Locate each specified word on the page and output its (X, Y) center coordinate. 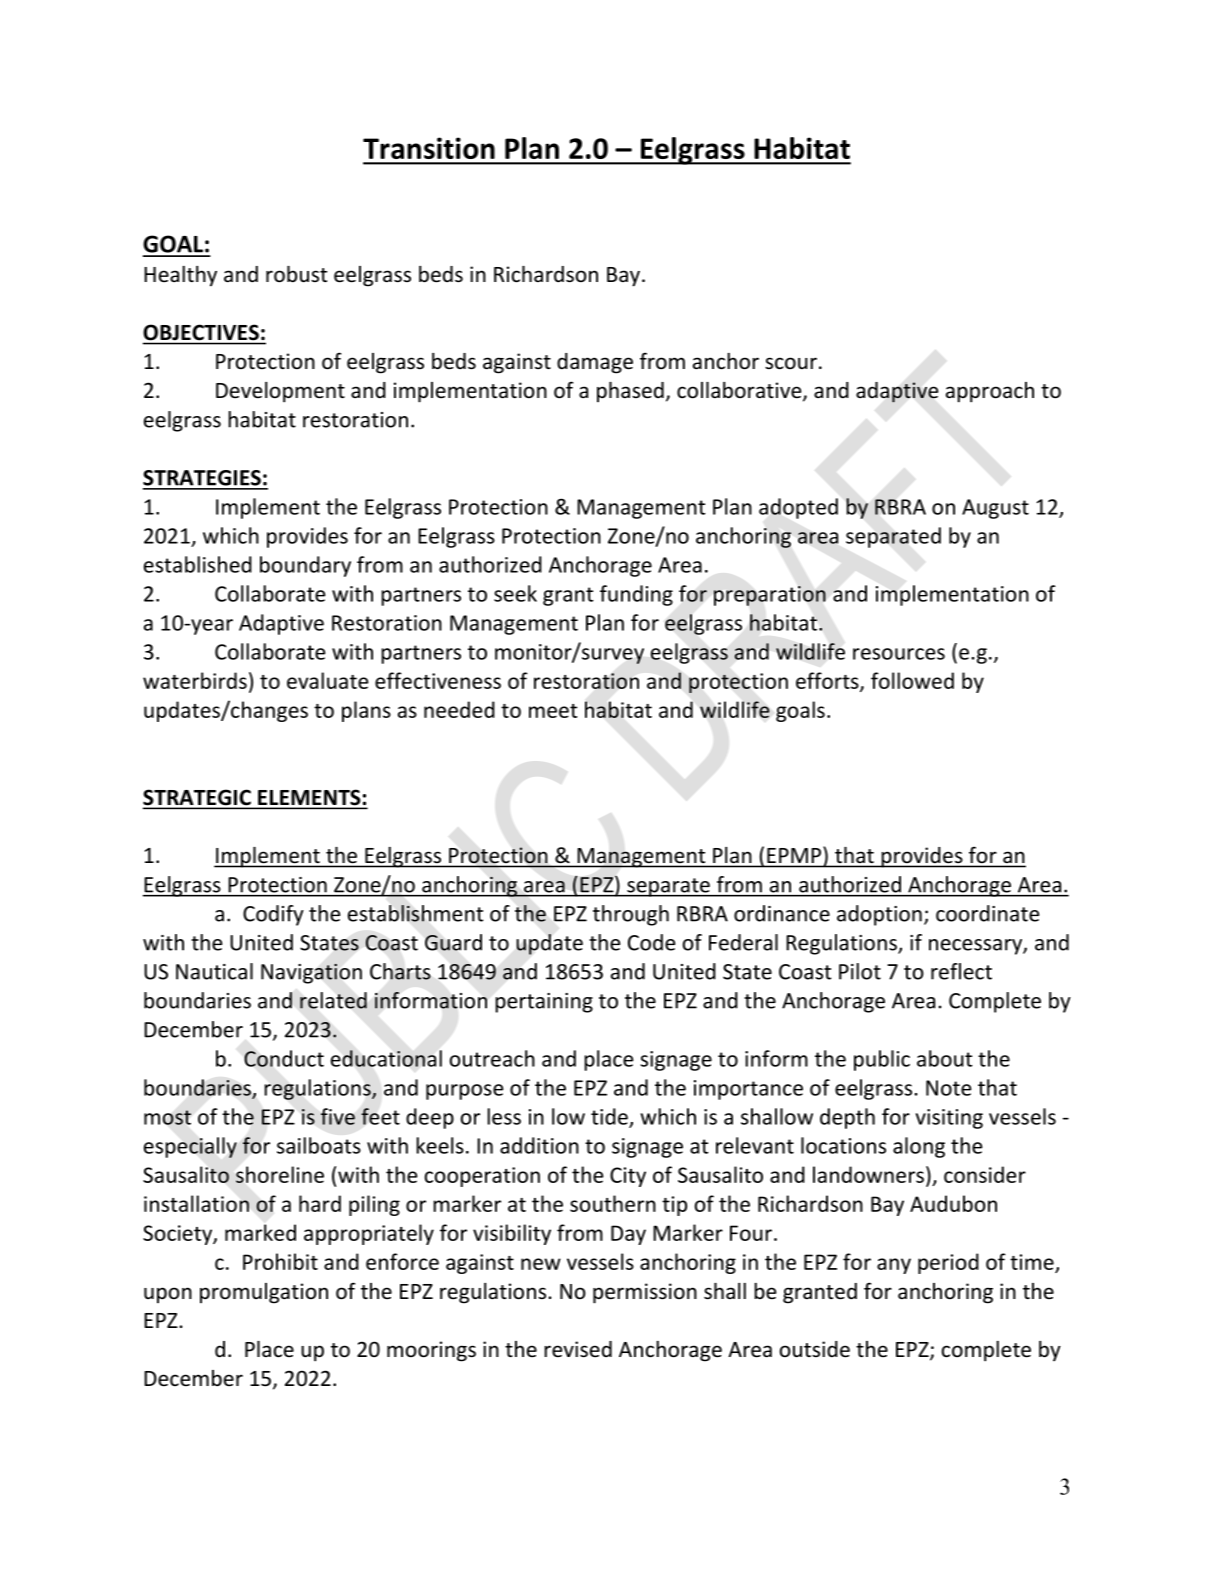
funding (636, 595)
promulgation (264, 1293)
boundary (305, 566)
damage (595, 363)
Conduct (284, 1058)
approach (990, 392)
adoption (879, 915)
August (995, 509)
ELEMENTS (309, 799)
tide (610, 1117)
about (945, 1058)
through (631, 915)
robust (296, 274)
